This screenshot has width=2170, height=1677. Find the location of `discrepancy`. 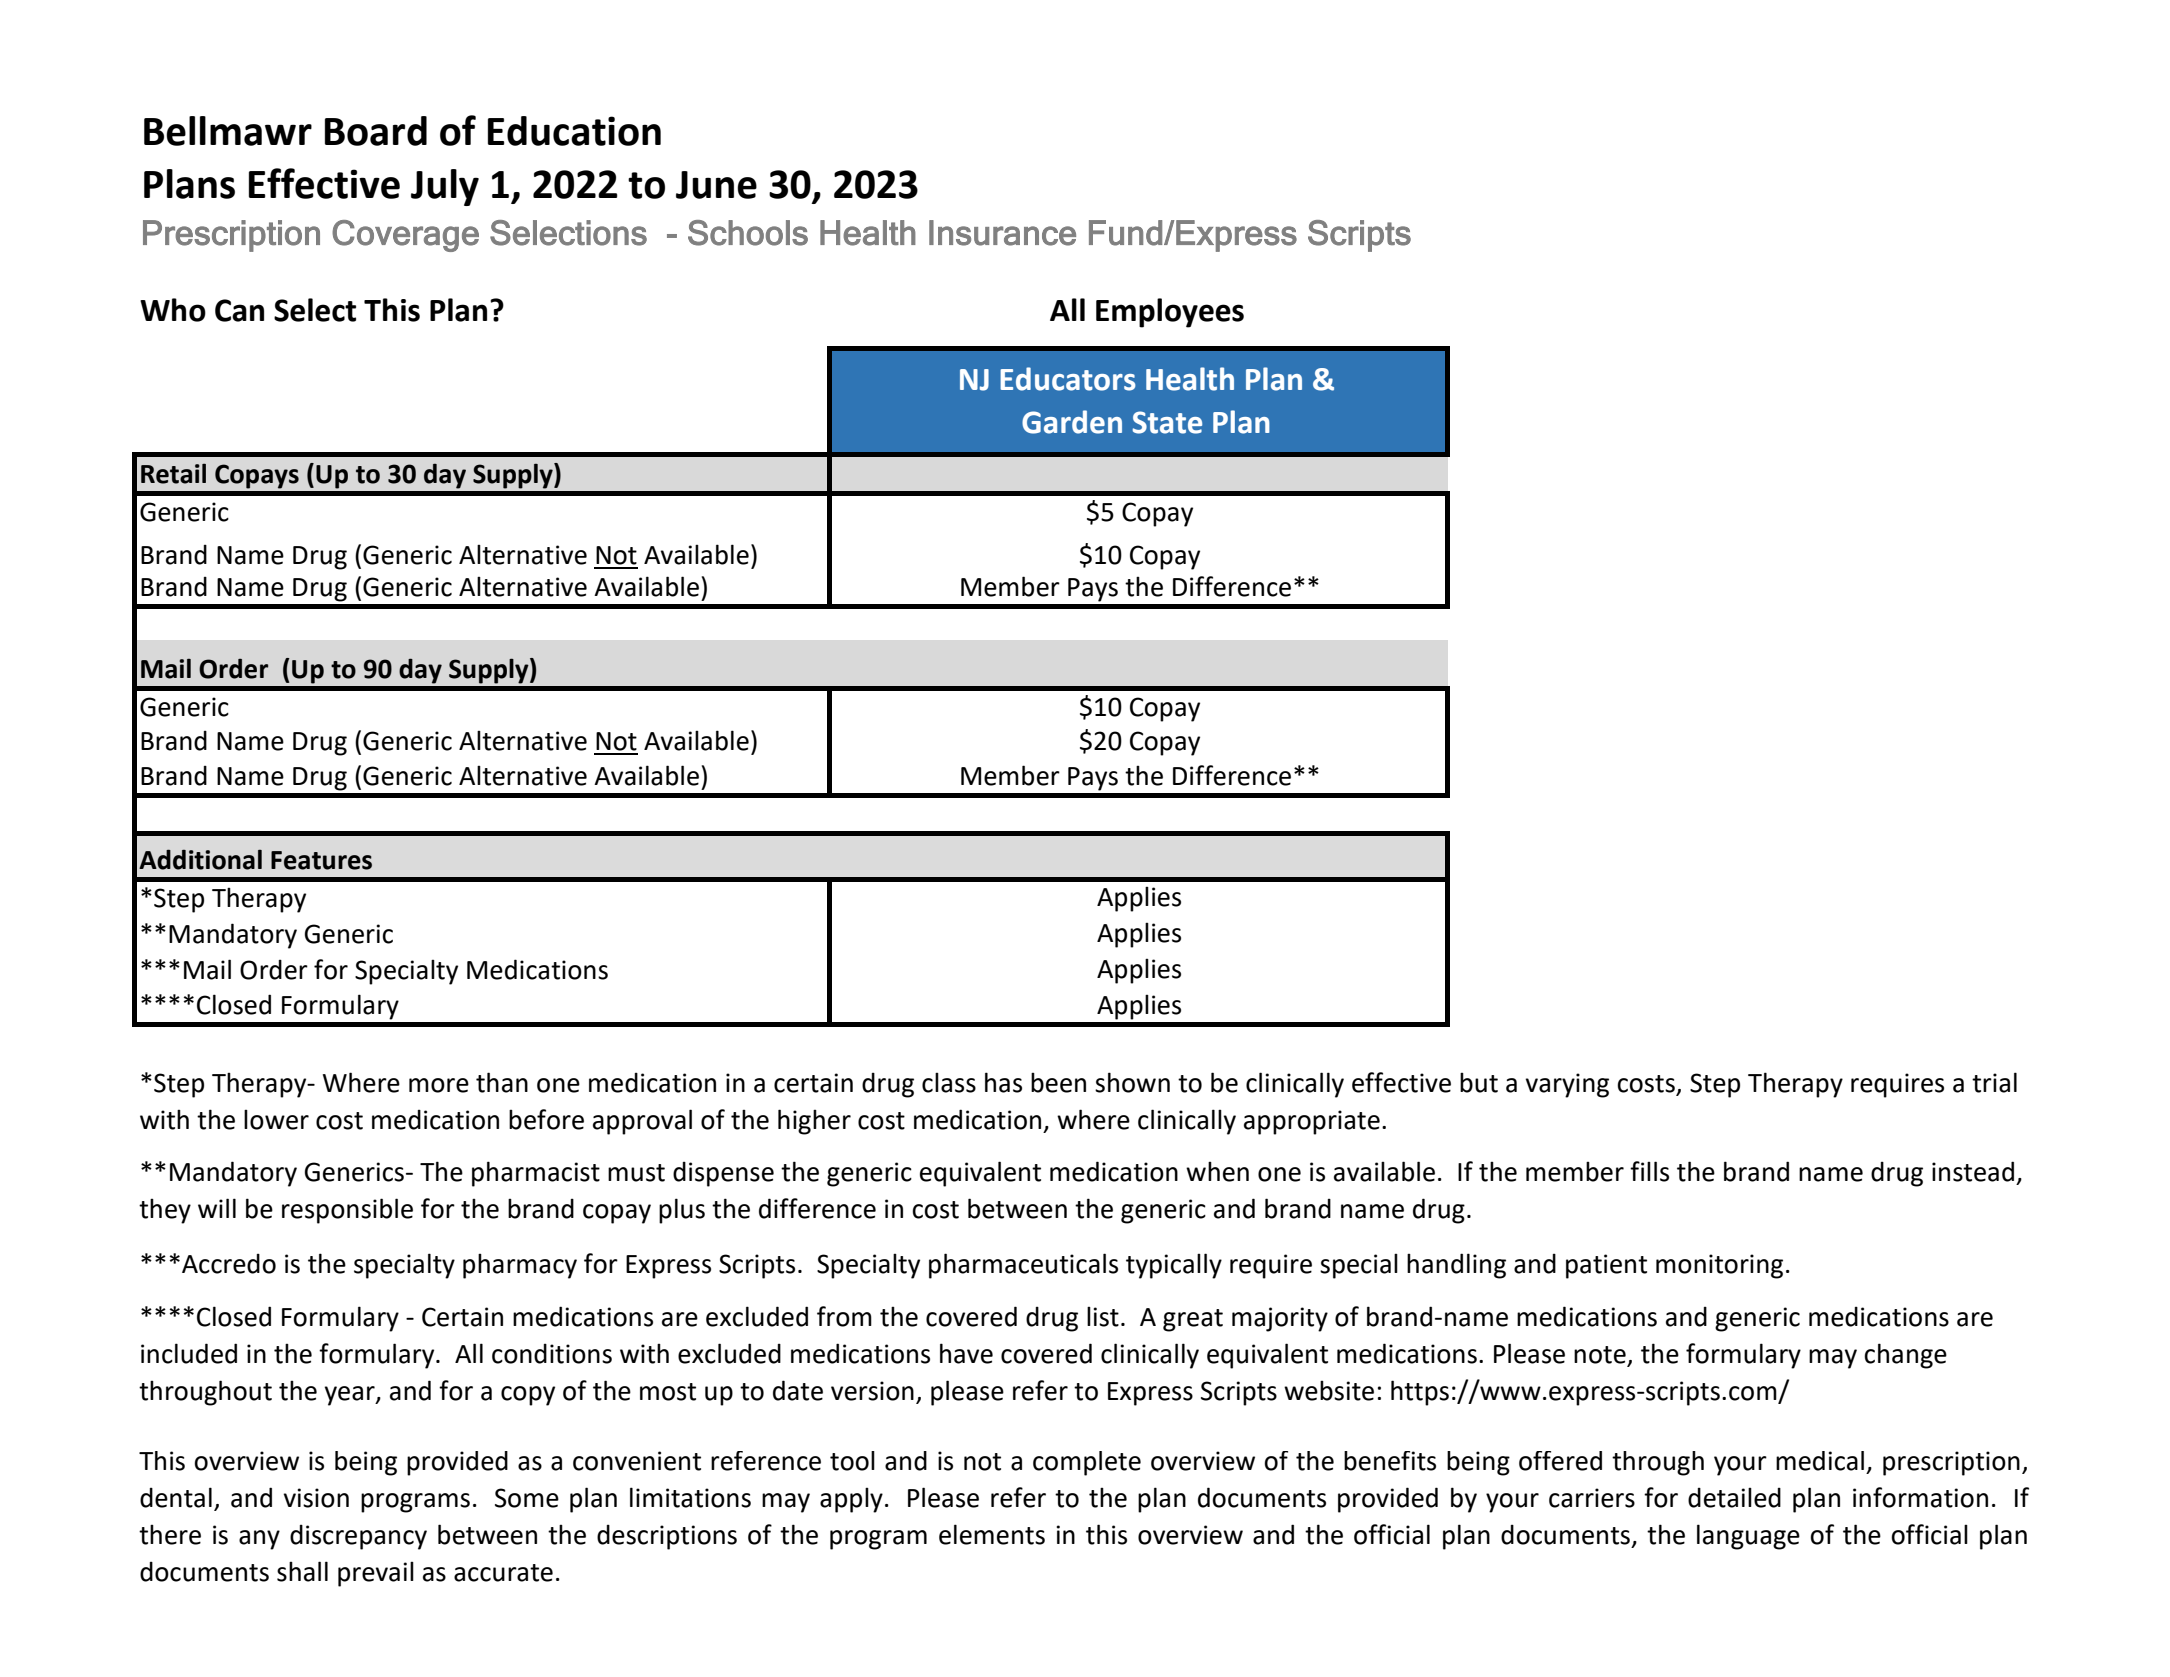

discrepancy is located at coordinates (358, 1537).
